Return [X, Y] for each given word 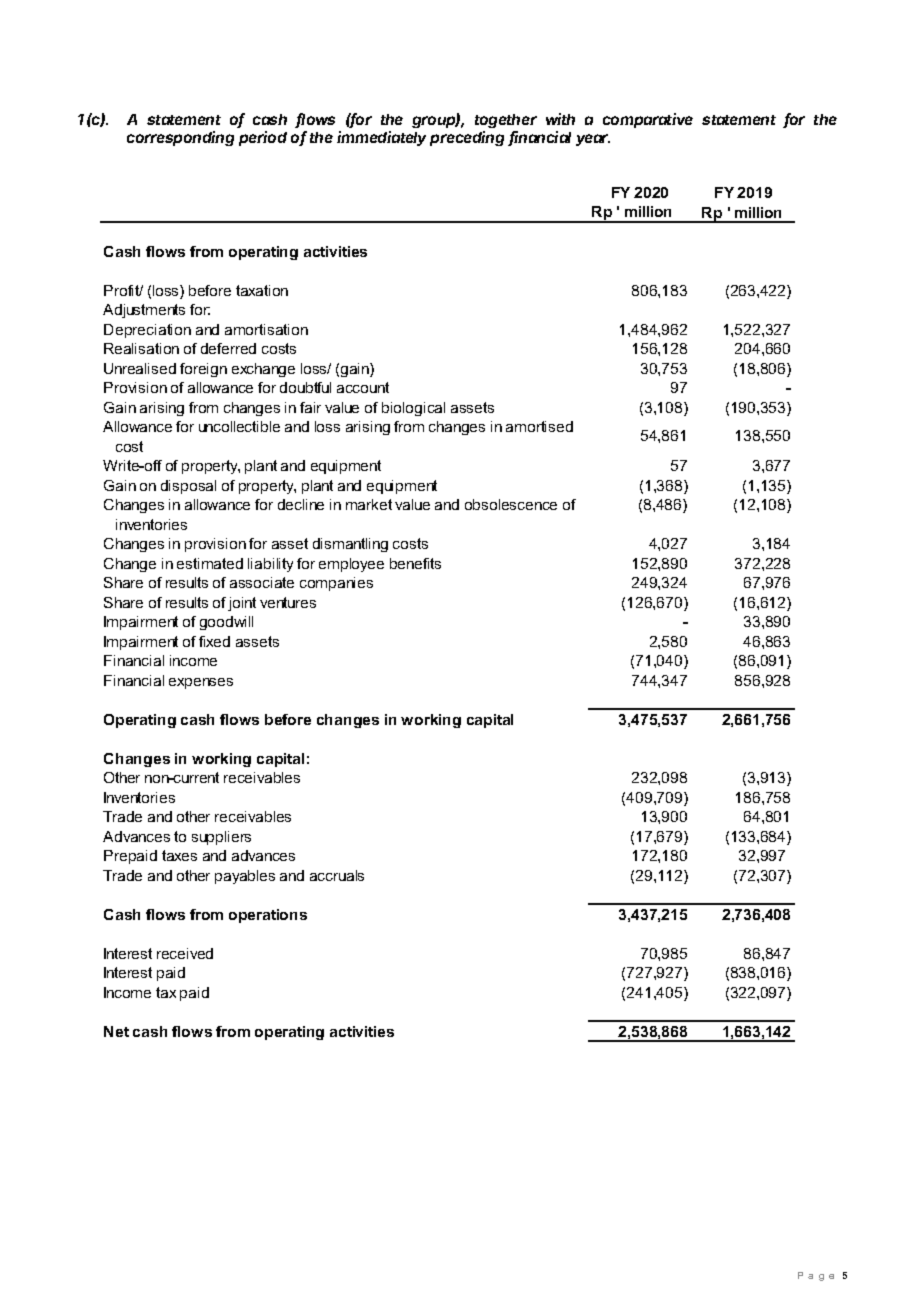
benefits [415, 563]
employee [351, 565]
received [185, 953]
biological [413, 409]
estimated [210, 563]
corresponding [180, 138]
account [363, 387]
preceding [467, 138]
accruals [337, 875]
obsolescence [511, 504]
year [593, 140]
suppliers [221, 838]
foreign [203, 370]
